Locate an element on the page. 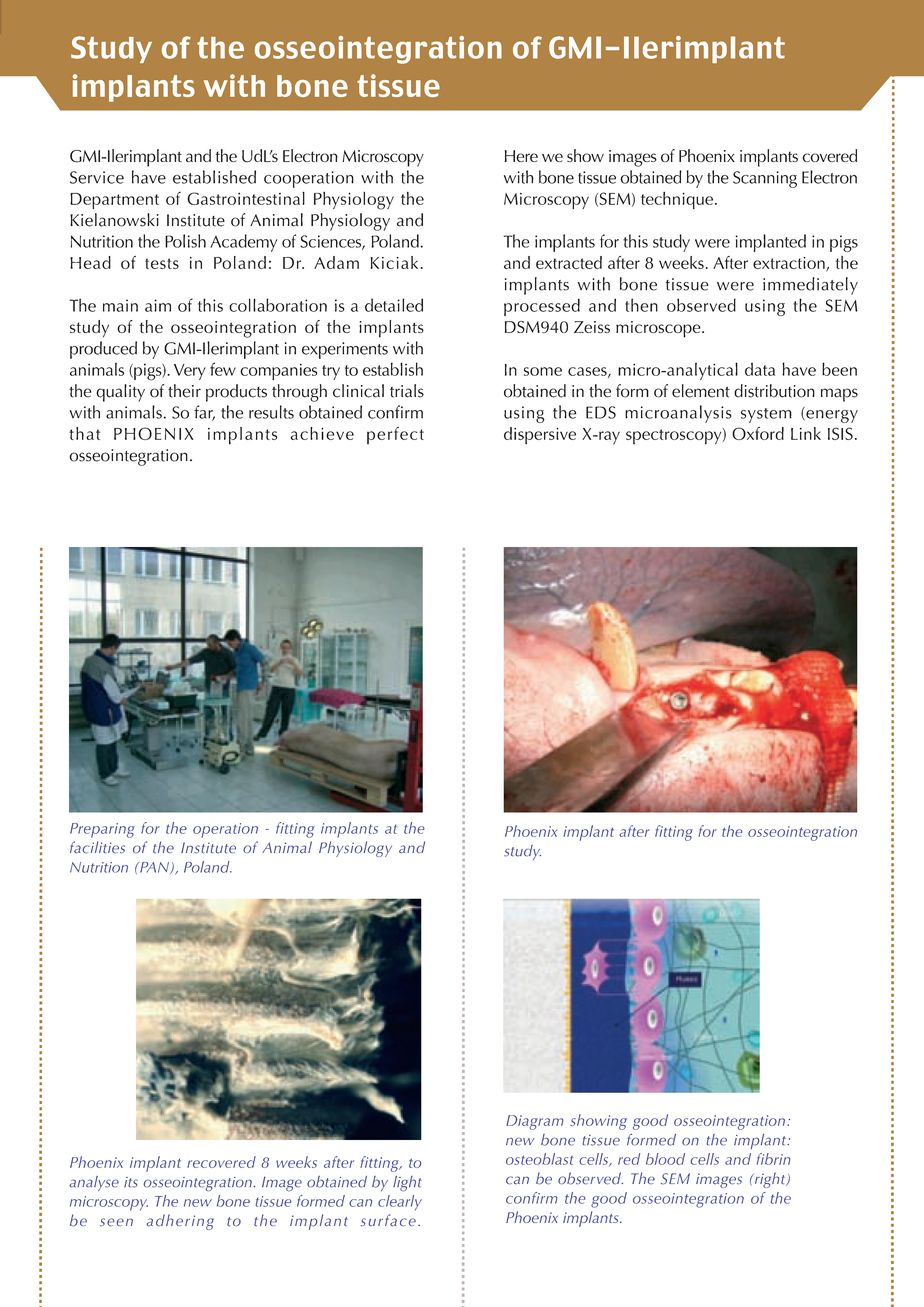 This page has height=1307, width=924. light is located at coordinates (407, 1183).
